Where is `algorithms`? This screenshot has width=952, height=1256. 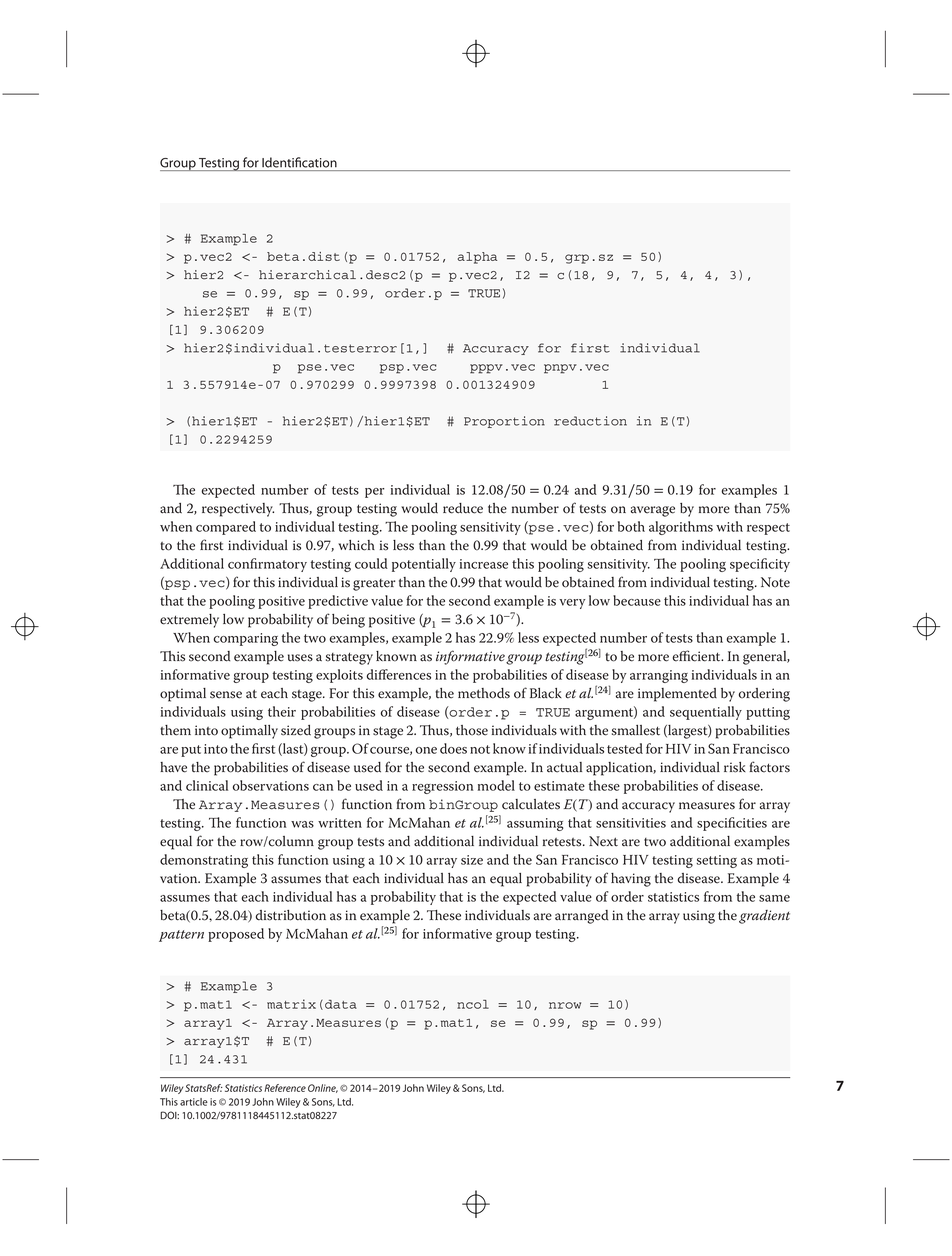 algorithms is located at coordinates (681, 528).
